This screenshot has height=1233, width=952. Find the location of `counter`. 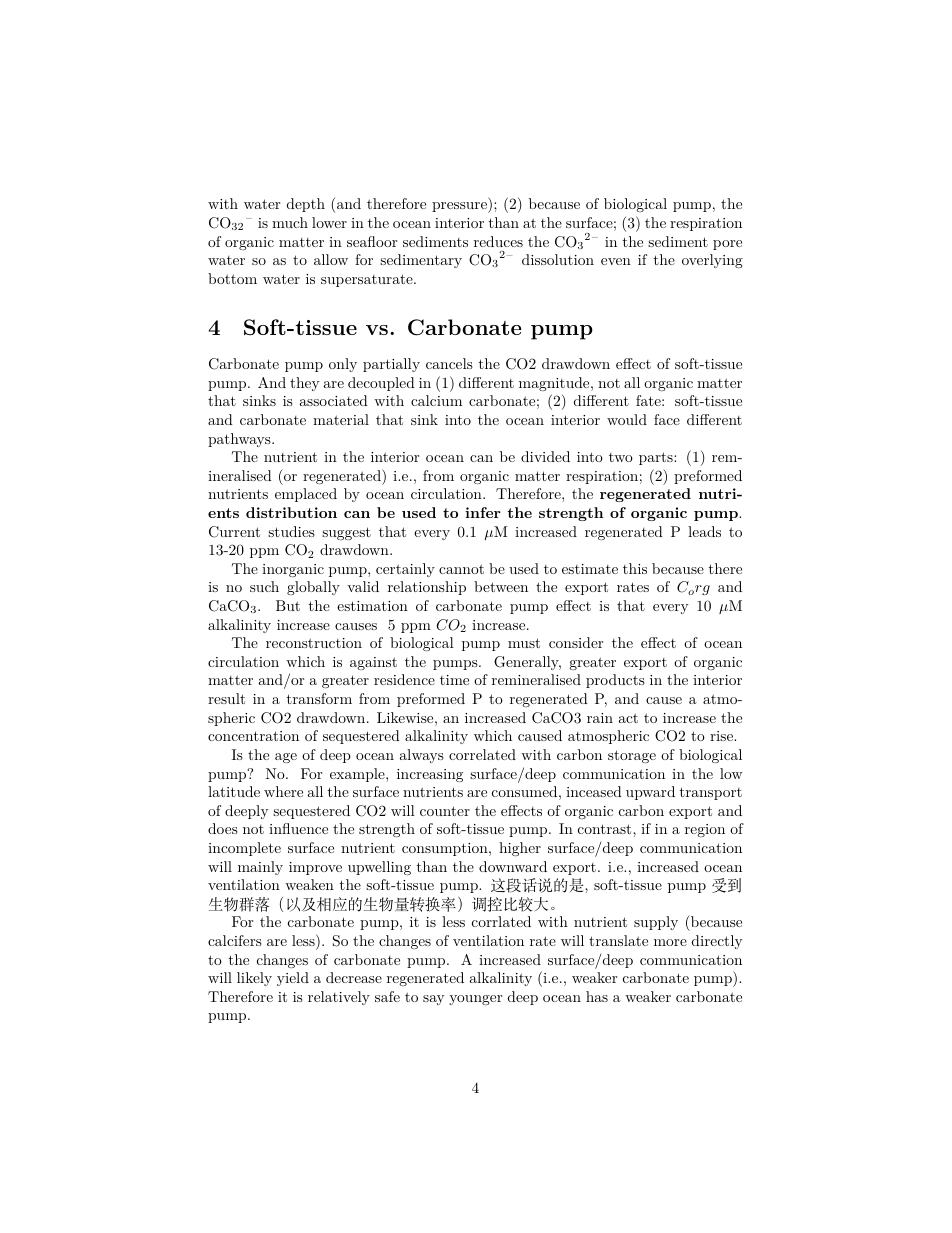

counter is located at coordinates (445, 811).
